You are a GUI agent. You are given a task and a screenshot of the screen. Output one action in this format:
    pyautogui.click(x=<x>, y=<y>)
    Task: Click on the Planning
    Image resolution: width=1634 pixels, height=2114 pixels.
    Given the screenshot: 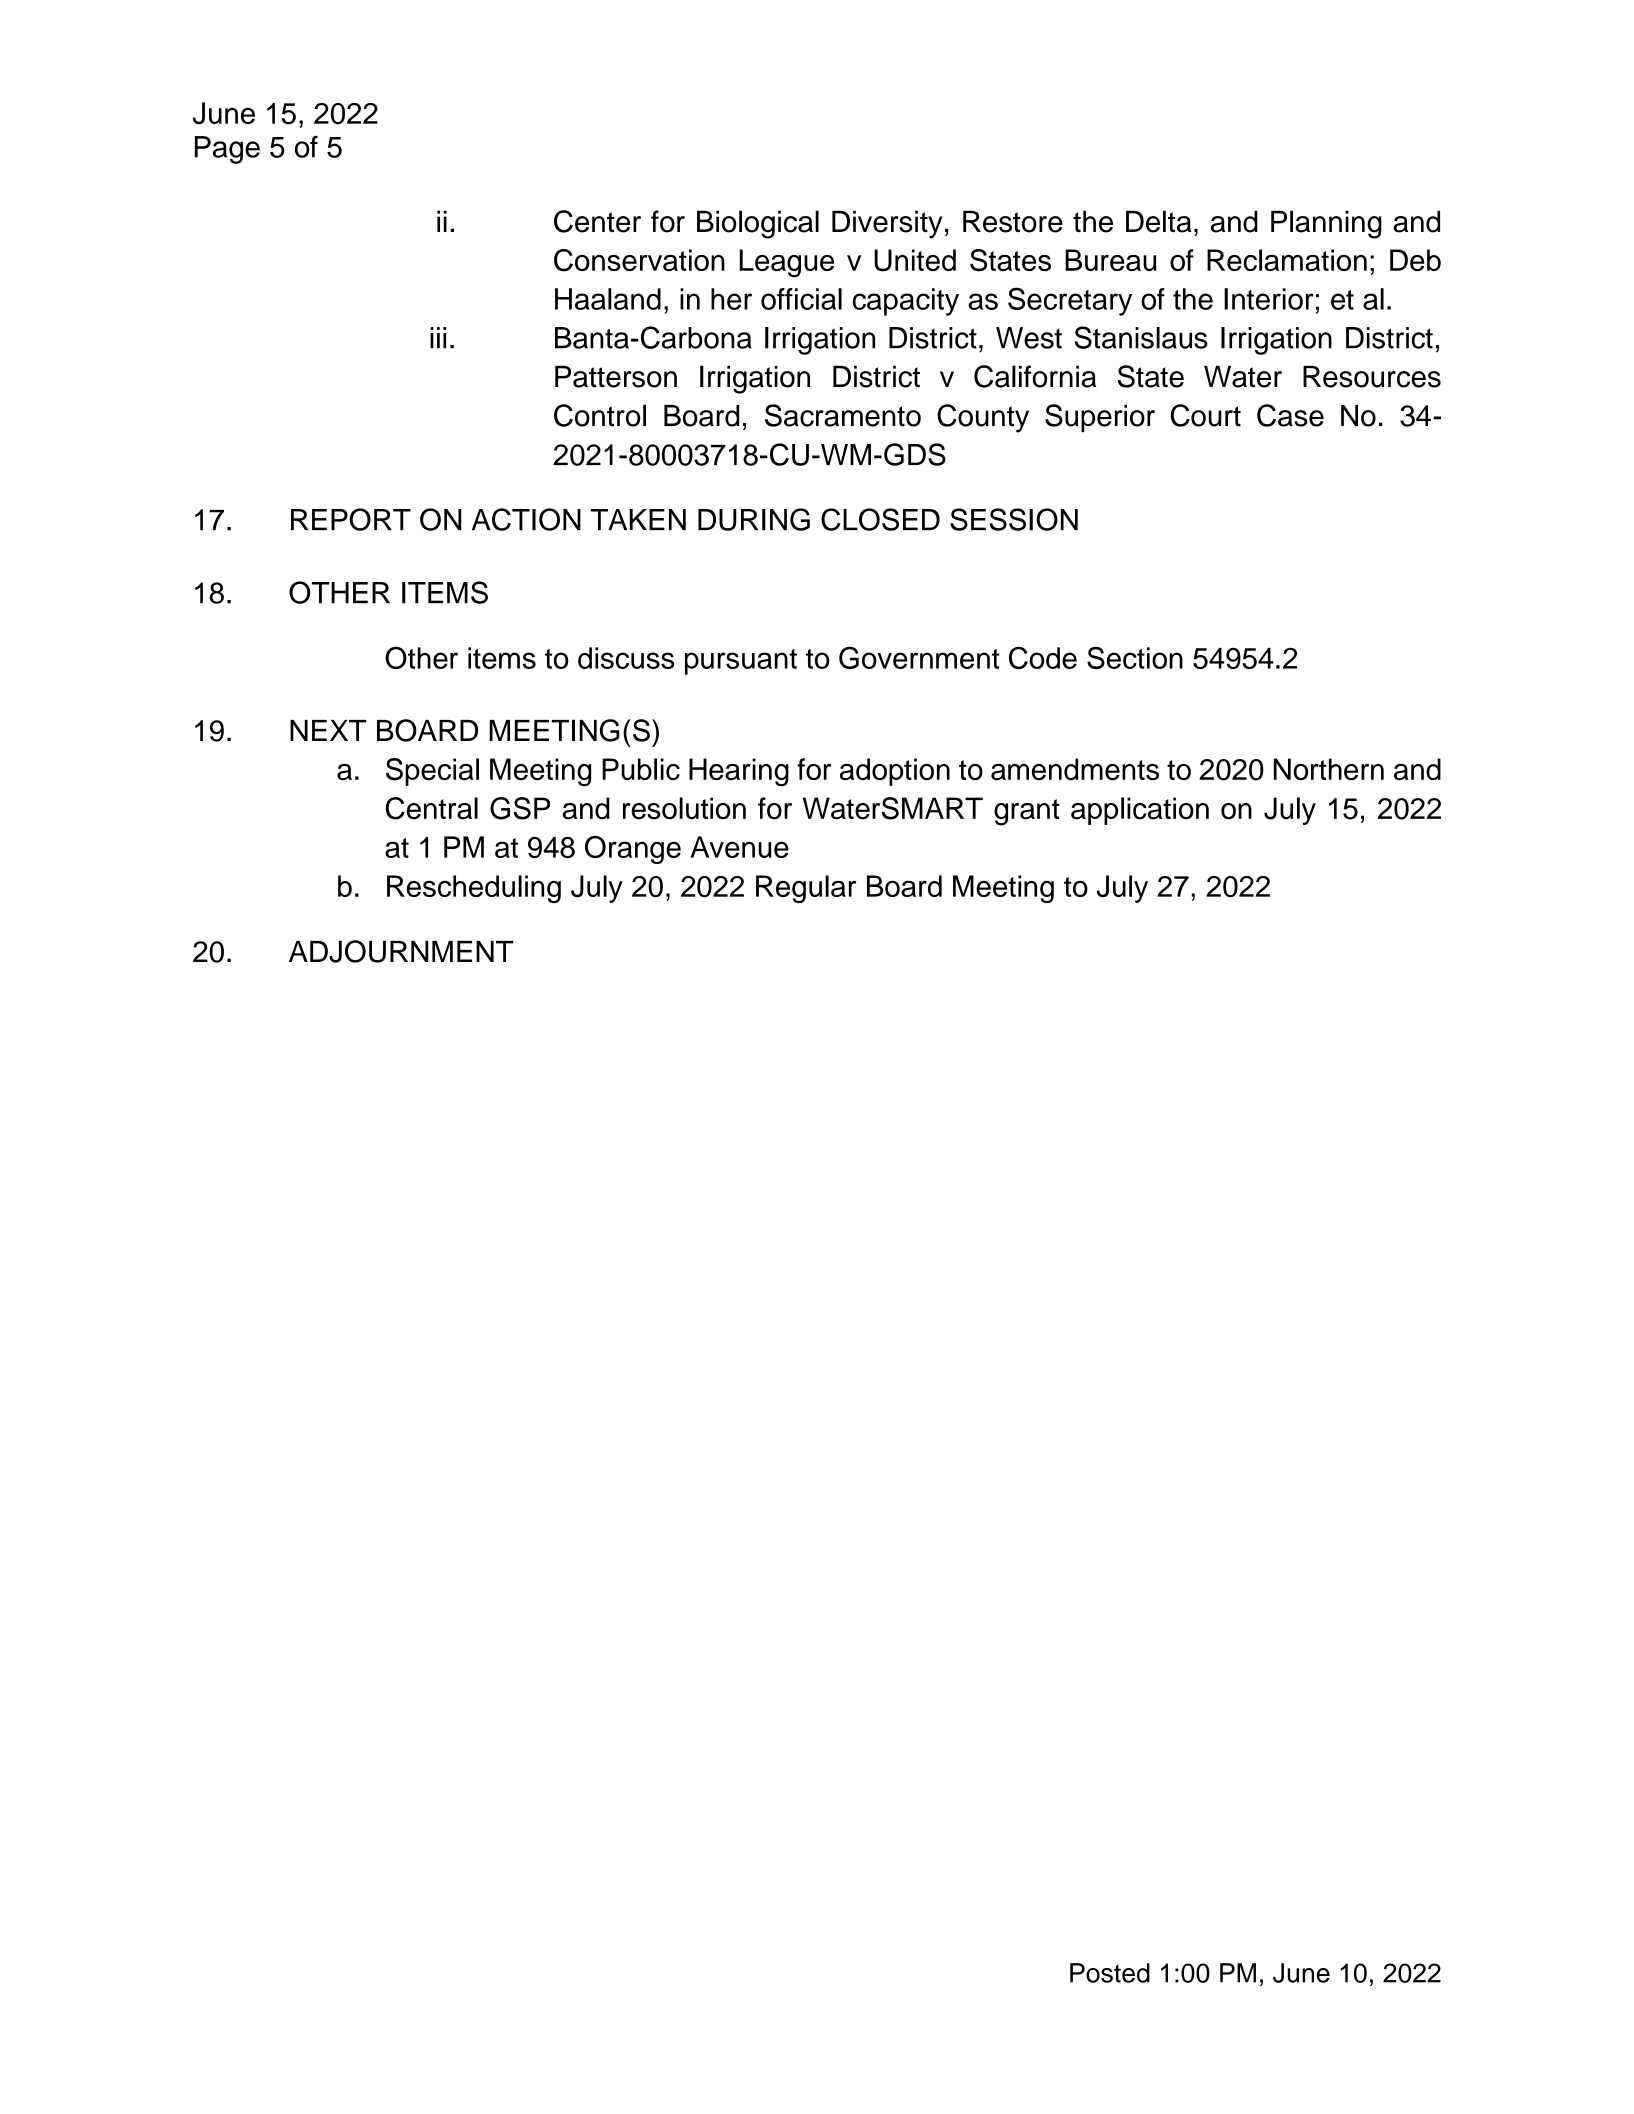 What is the action you would take?
    pyautogui.click(x=1326, y=224)
